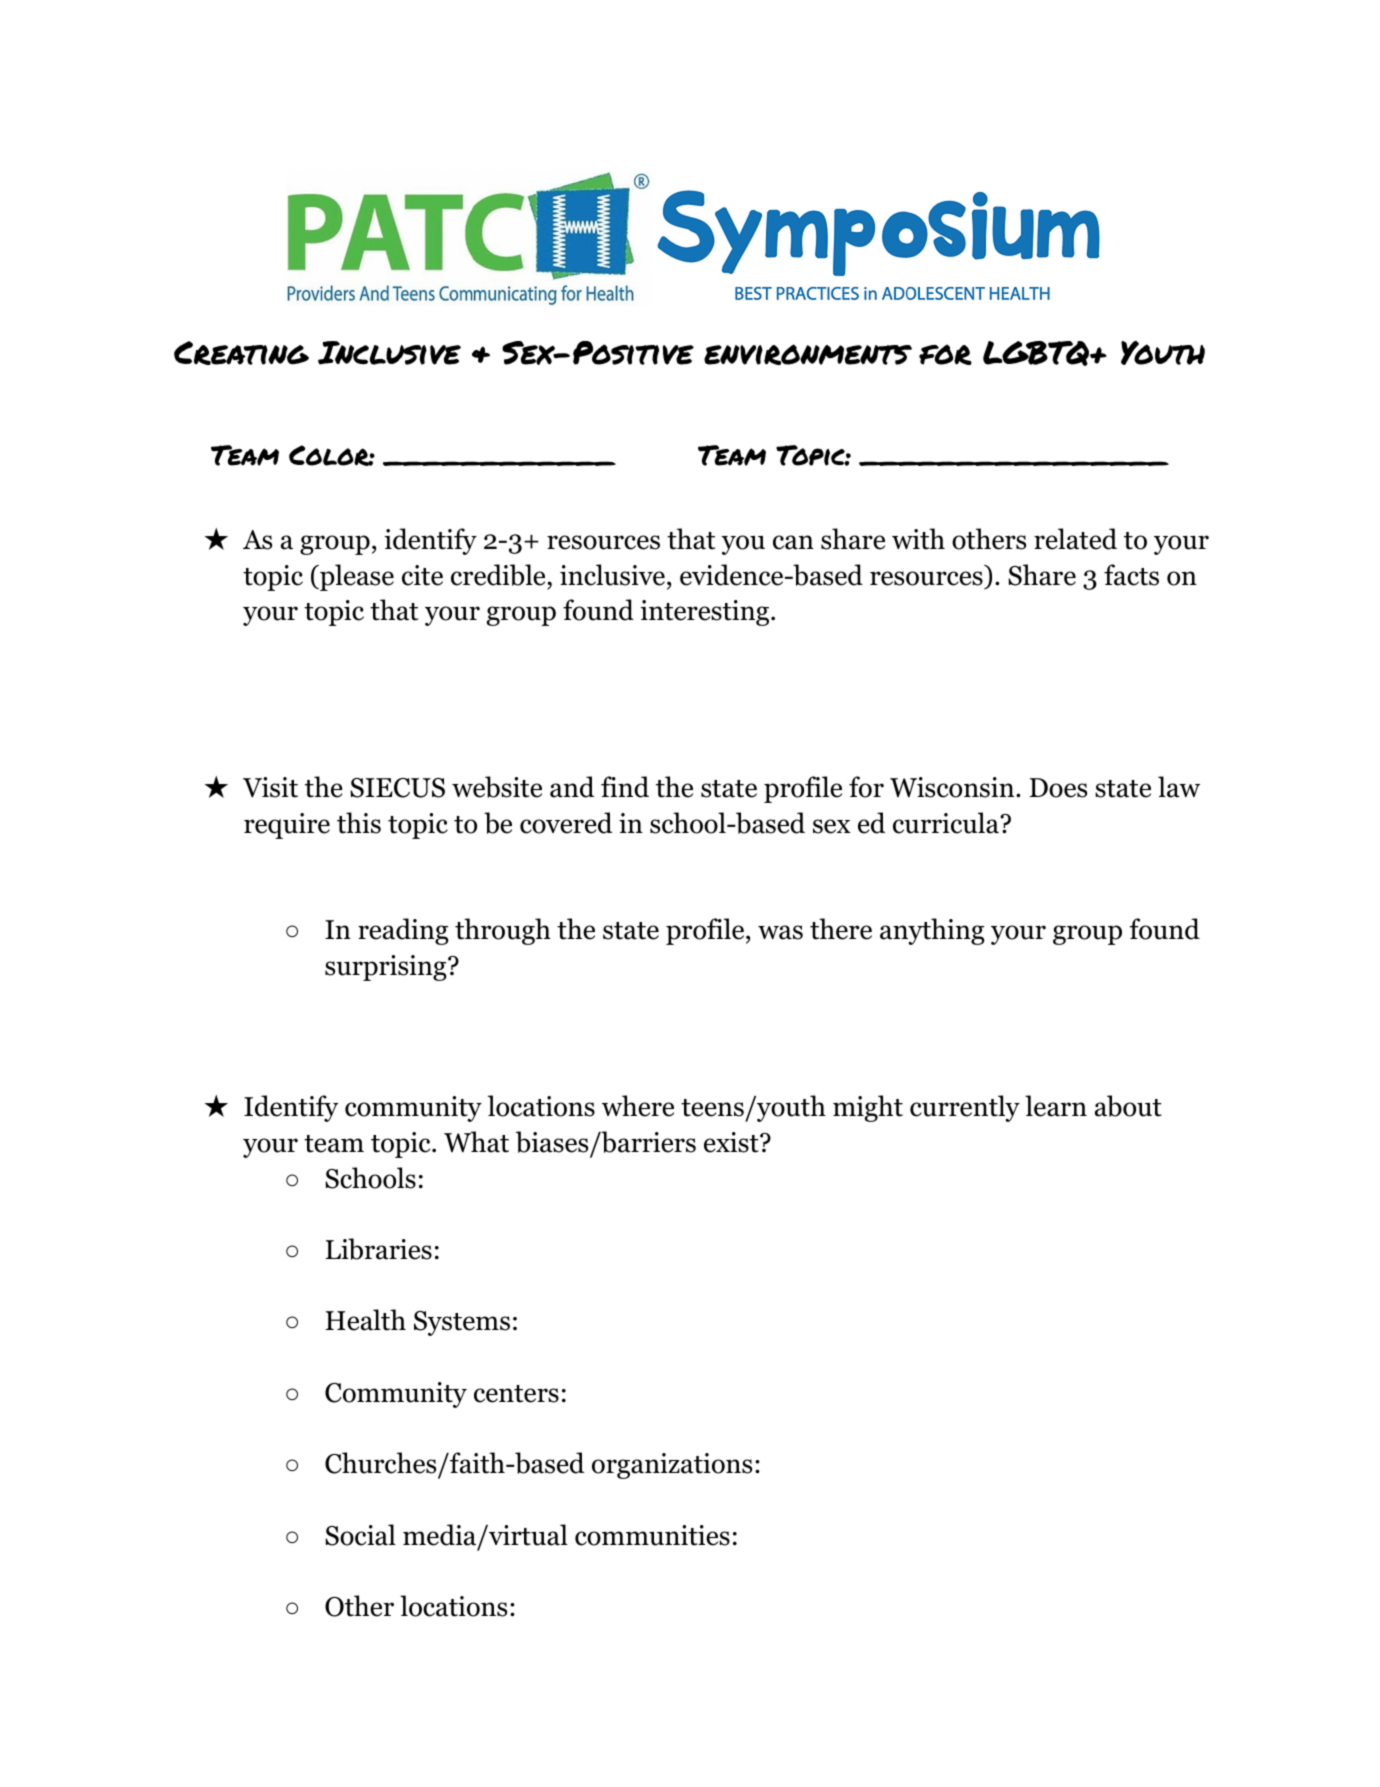  Describe the element at coordinates (1058, 788) in the page. I see `Does` at that location.
